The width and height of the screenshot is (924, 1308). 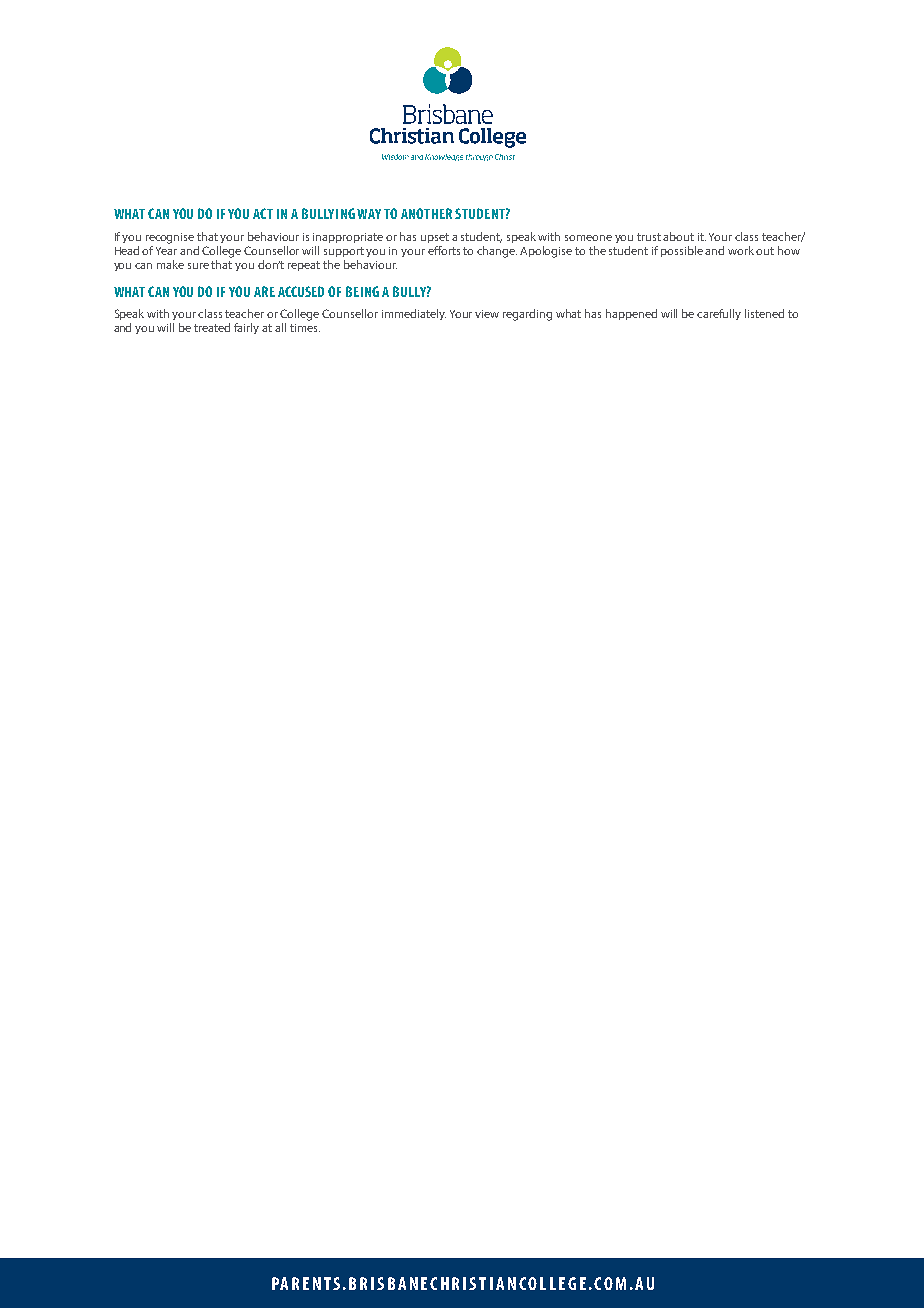 I want to click on carefully, so click(x=719, y=314).
